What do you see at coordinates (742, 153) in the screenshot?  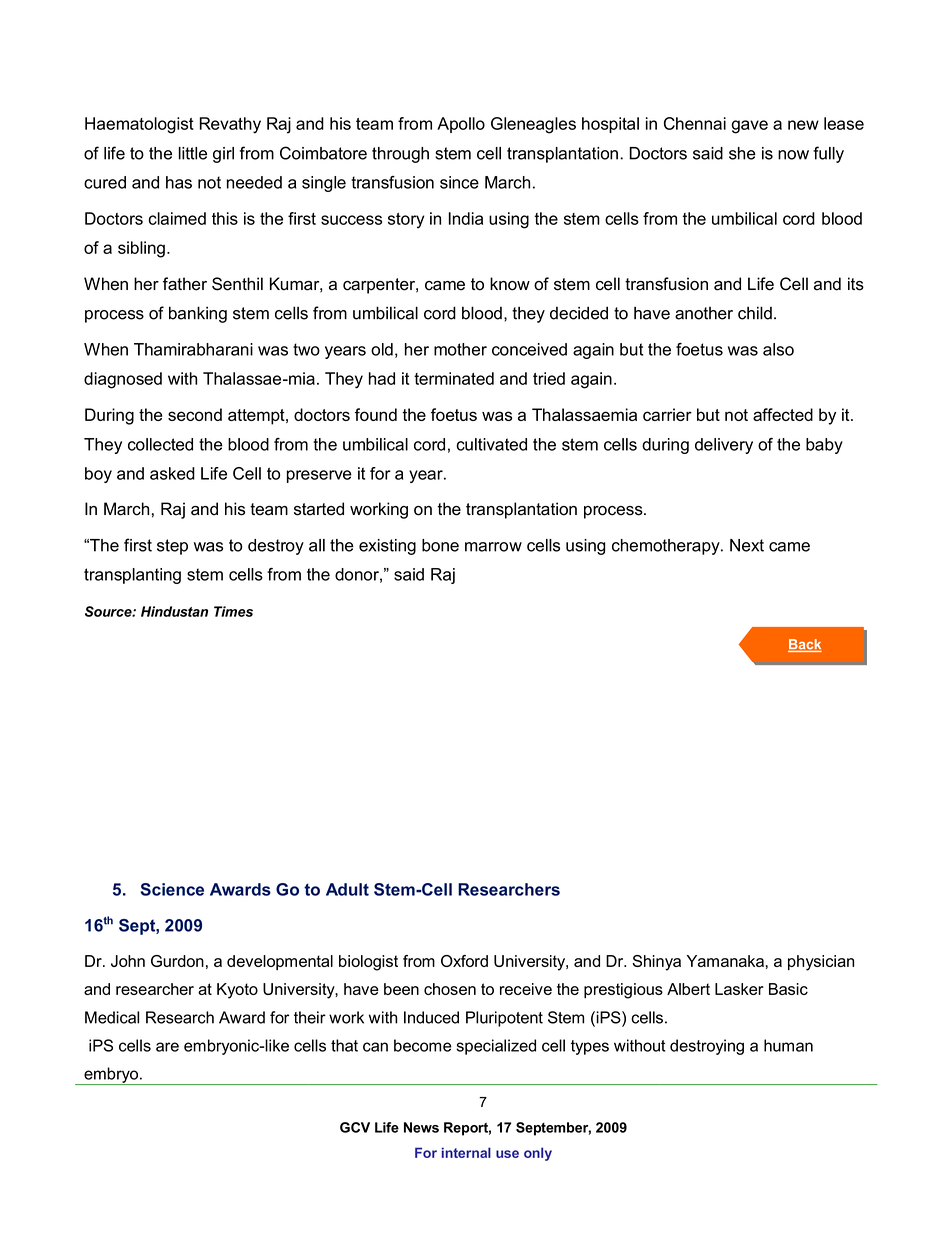 I see `she` at bounding box center [742, 153].
